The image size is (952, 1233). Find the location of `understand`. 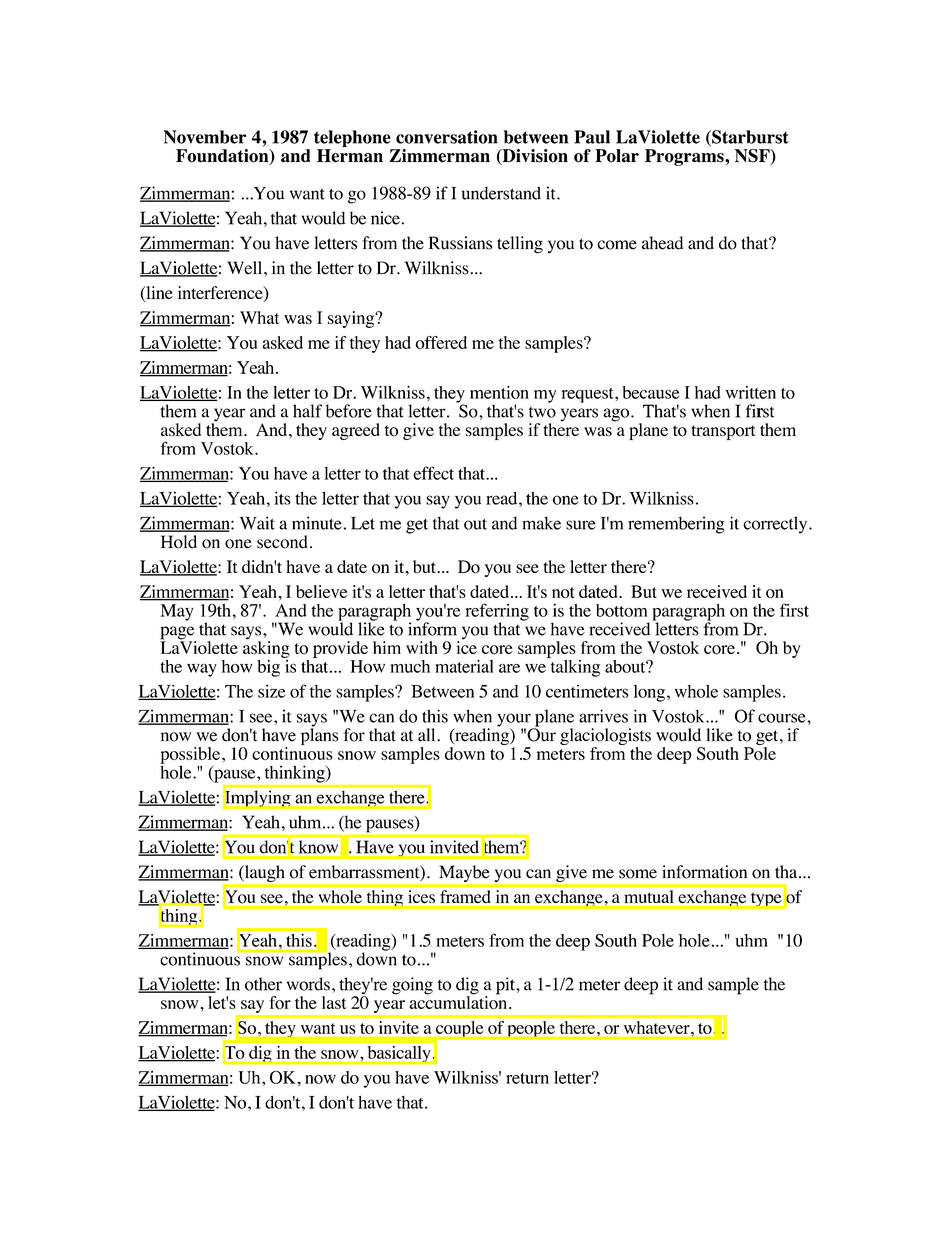

understand is located at coordinates (501, 193).
